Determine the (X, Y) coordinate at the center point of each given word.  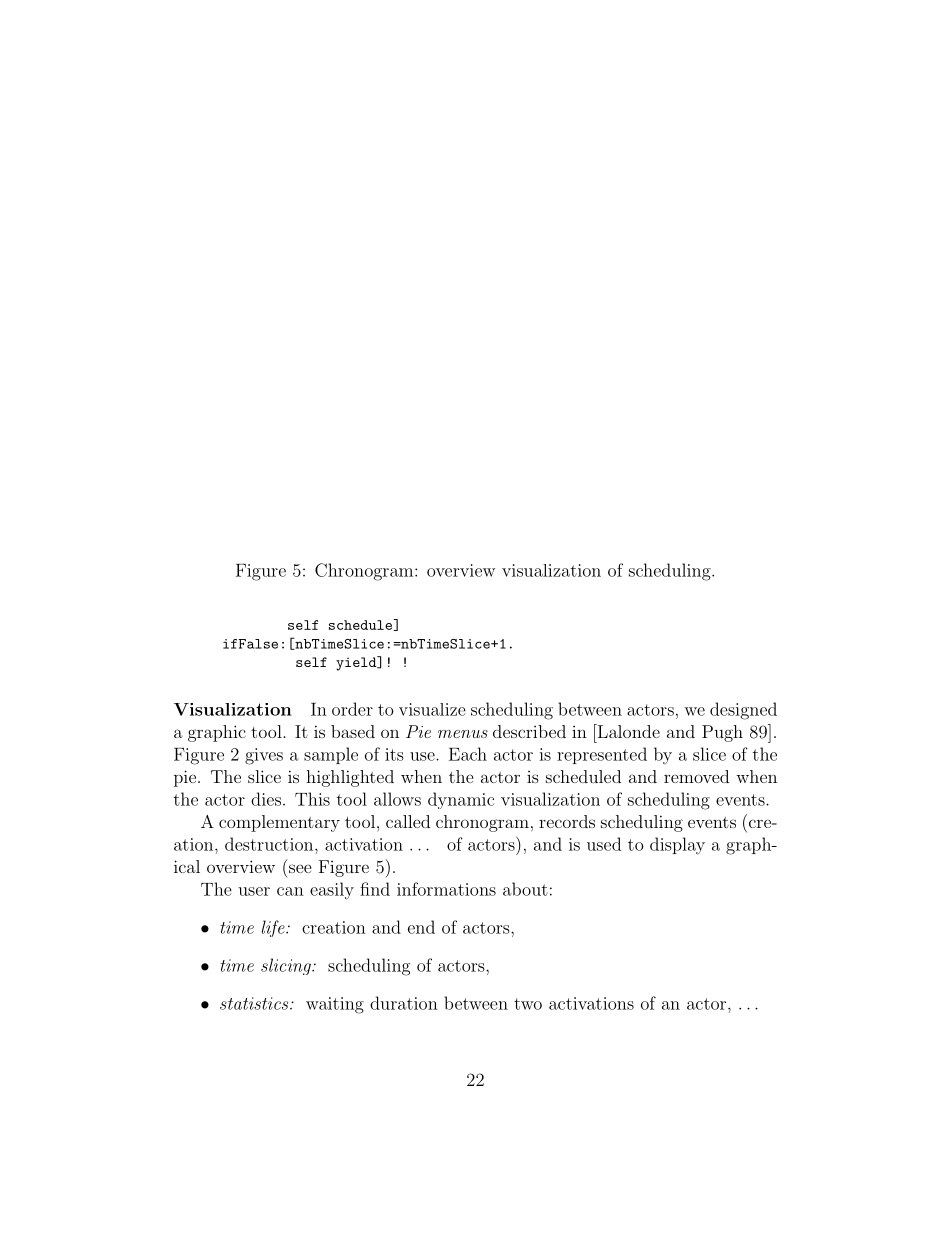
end (421, 927)
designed (743, 711)
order (352, 709)
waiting (335, 1005)
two (528, 1004)
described (529, 731)
